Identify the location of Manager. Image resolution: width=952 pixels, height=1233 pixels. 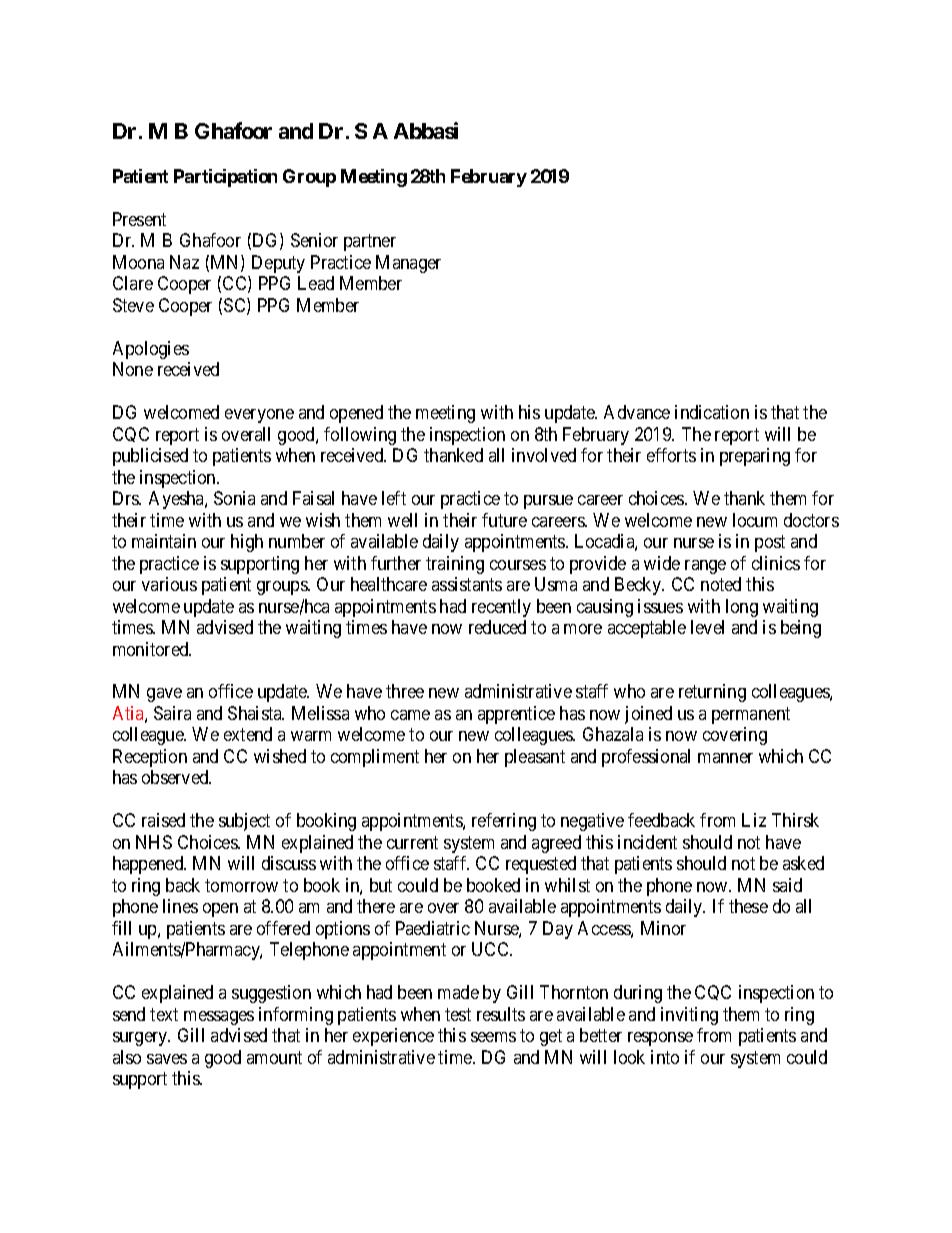
(408, 264).
